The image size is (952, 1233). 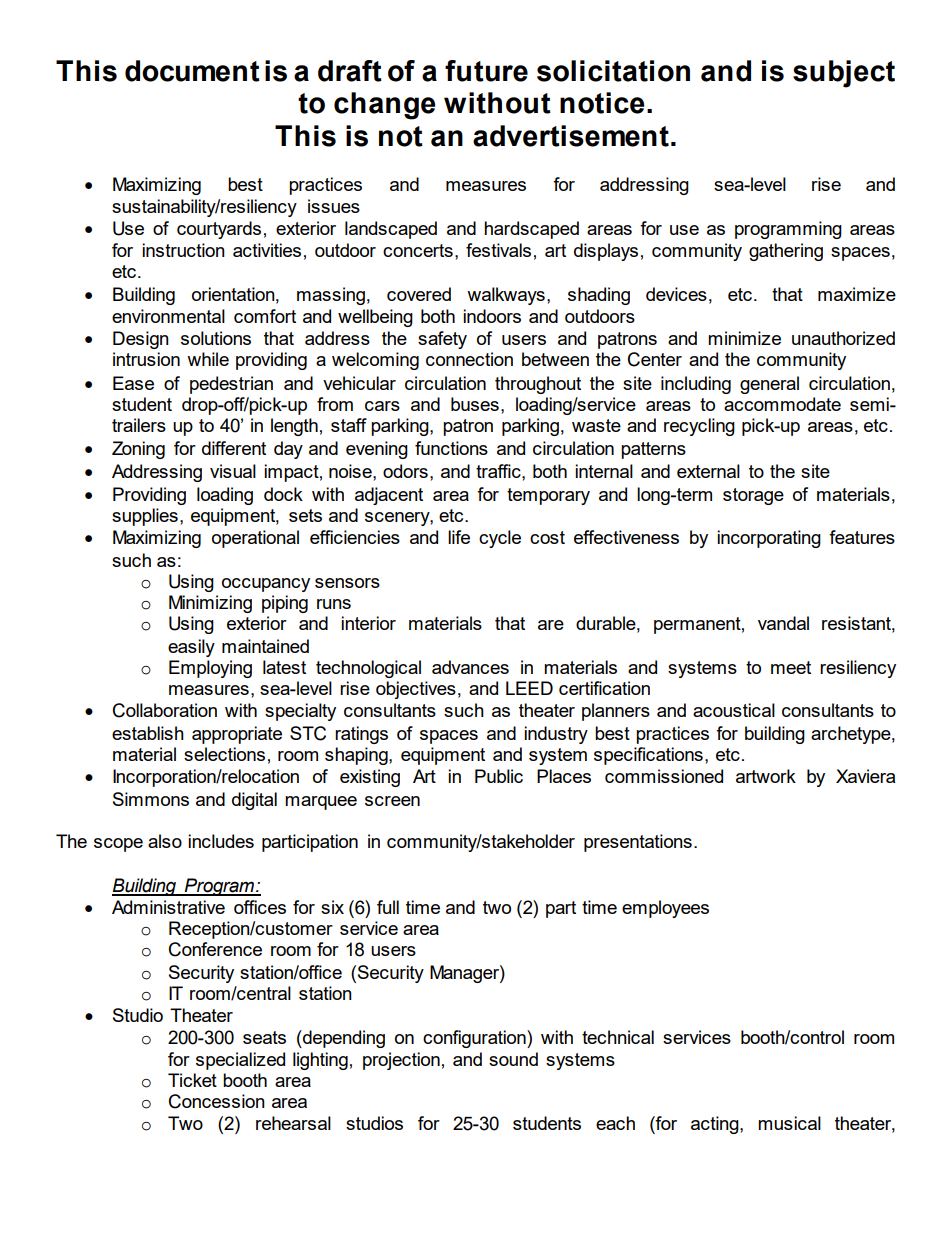 What do you see at coordinates (234, 448) in the page?
I see `different` at bounding box center [234, 448].
